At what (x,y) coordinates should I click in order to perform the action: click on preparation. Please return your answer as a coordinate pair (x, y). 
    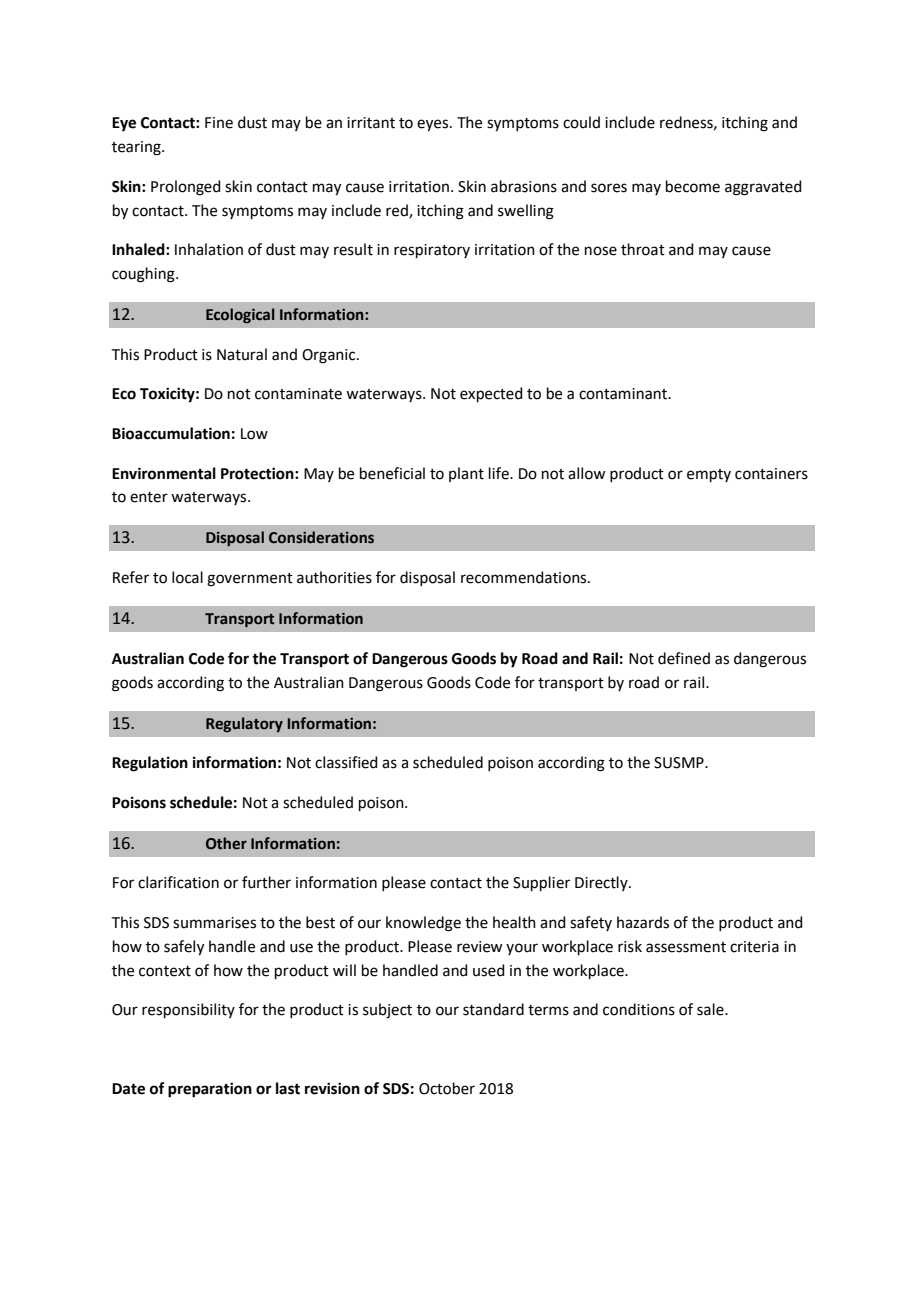
    Looking at the image, I should click on (210, 1090).
